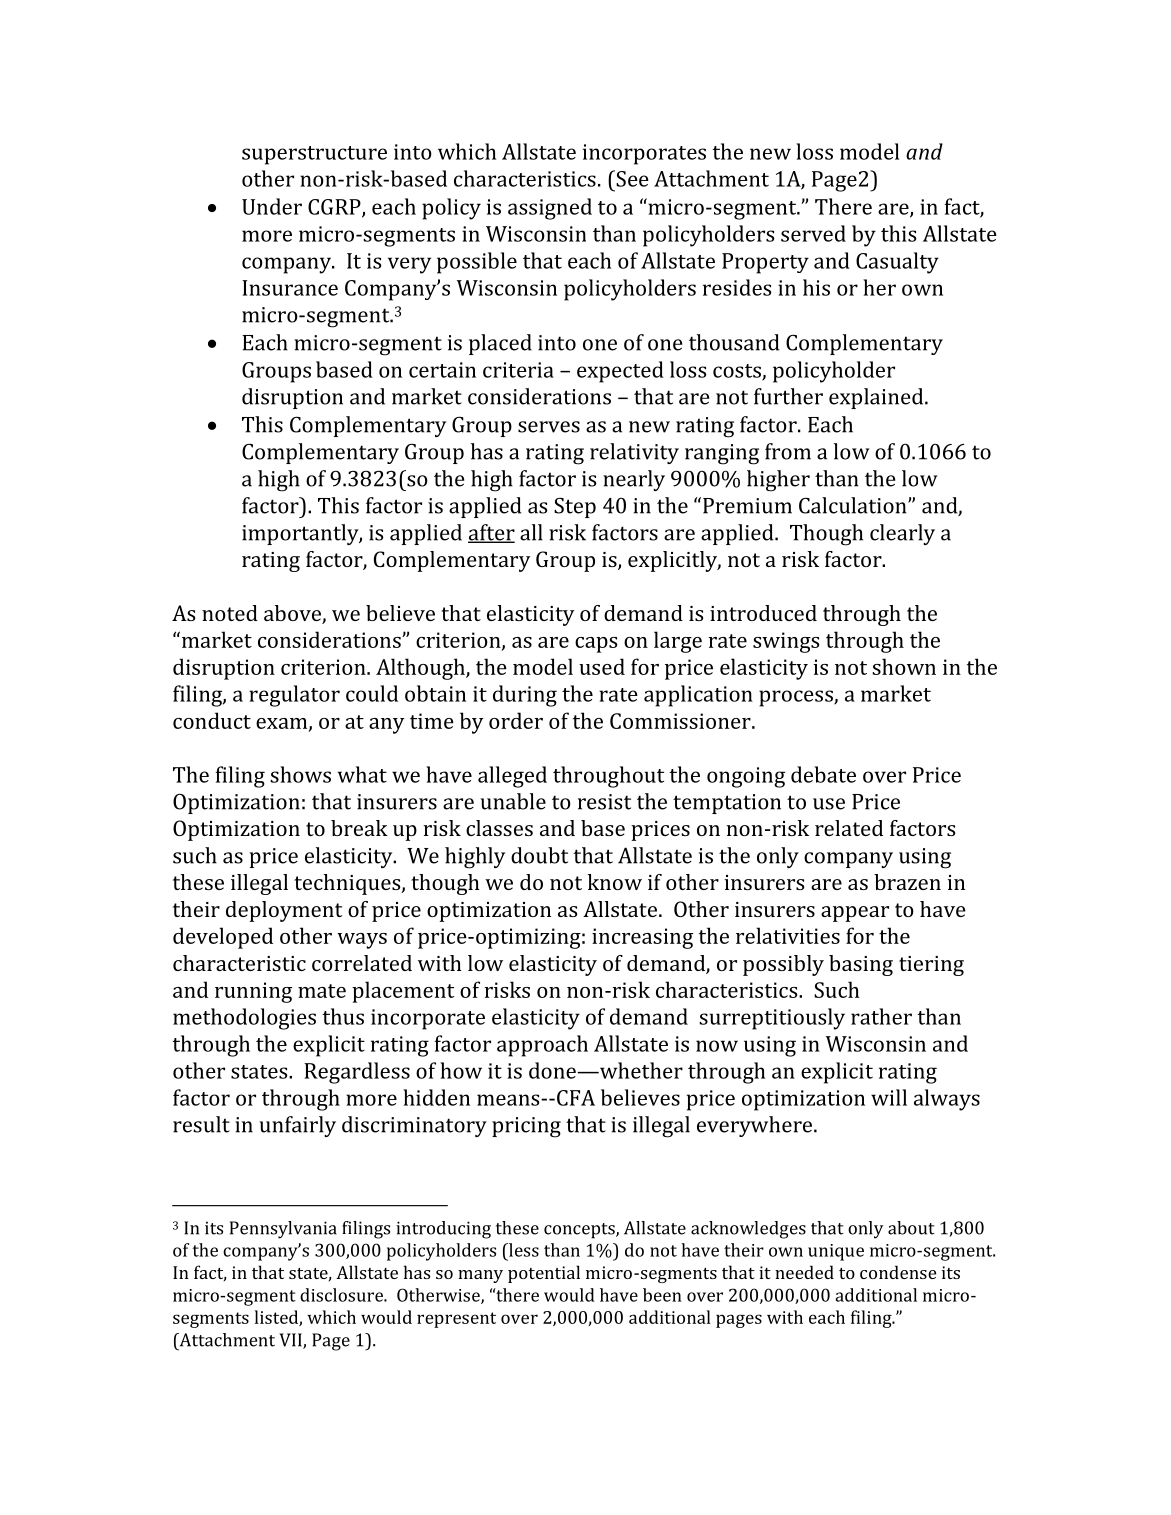  I want to click on deployment, so click(284, 911).
